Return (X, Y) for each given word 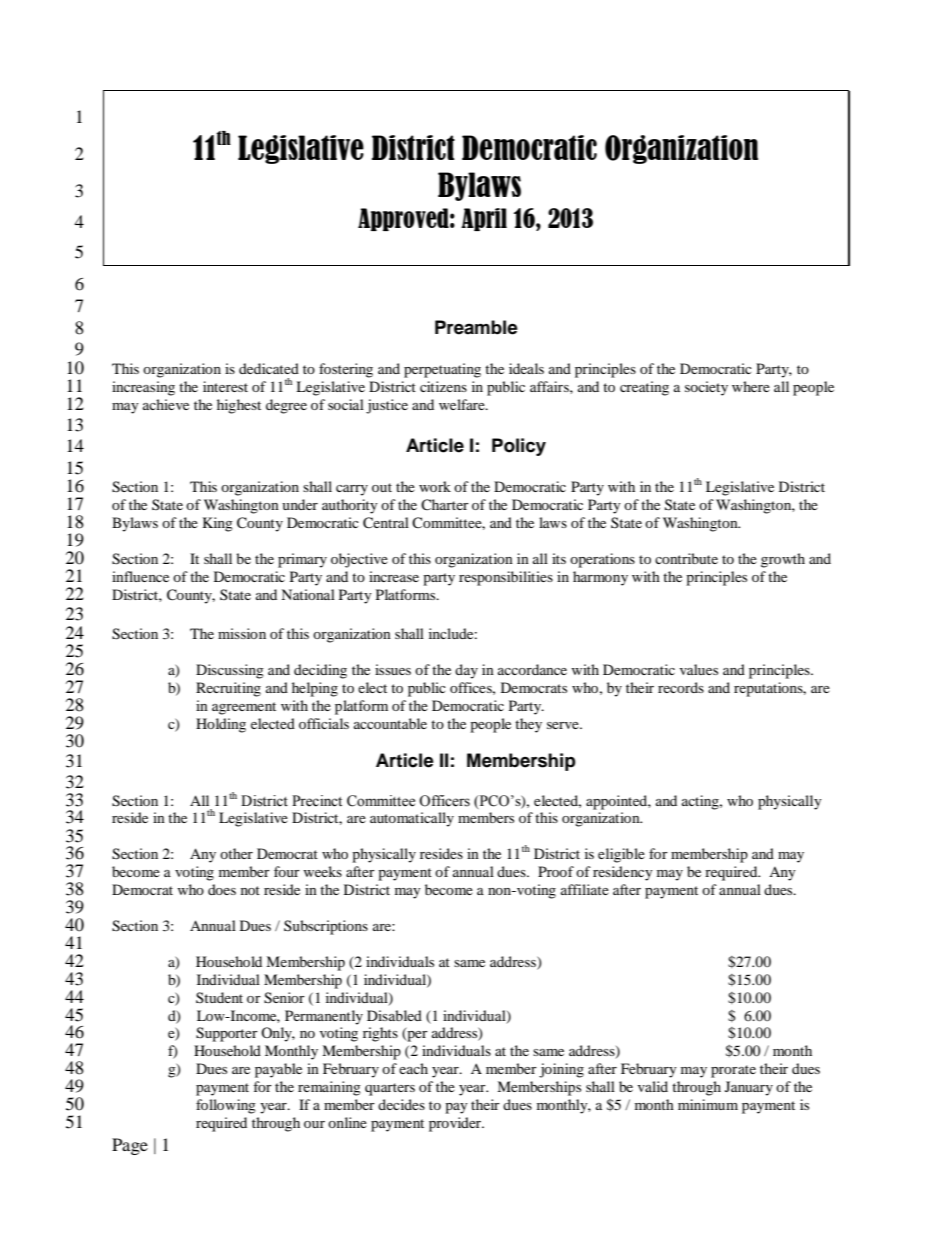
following (226, 1106)
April (484, 219)
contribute (686, 558)
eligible (621, 855)
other (236, 853)
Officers (444, 801)
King (218, 524)
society (706, 388)
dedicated (269, 368)
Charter (445, 504)
